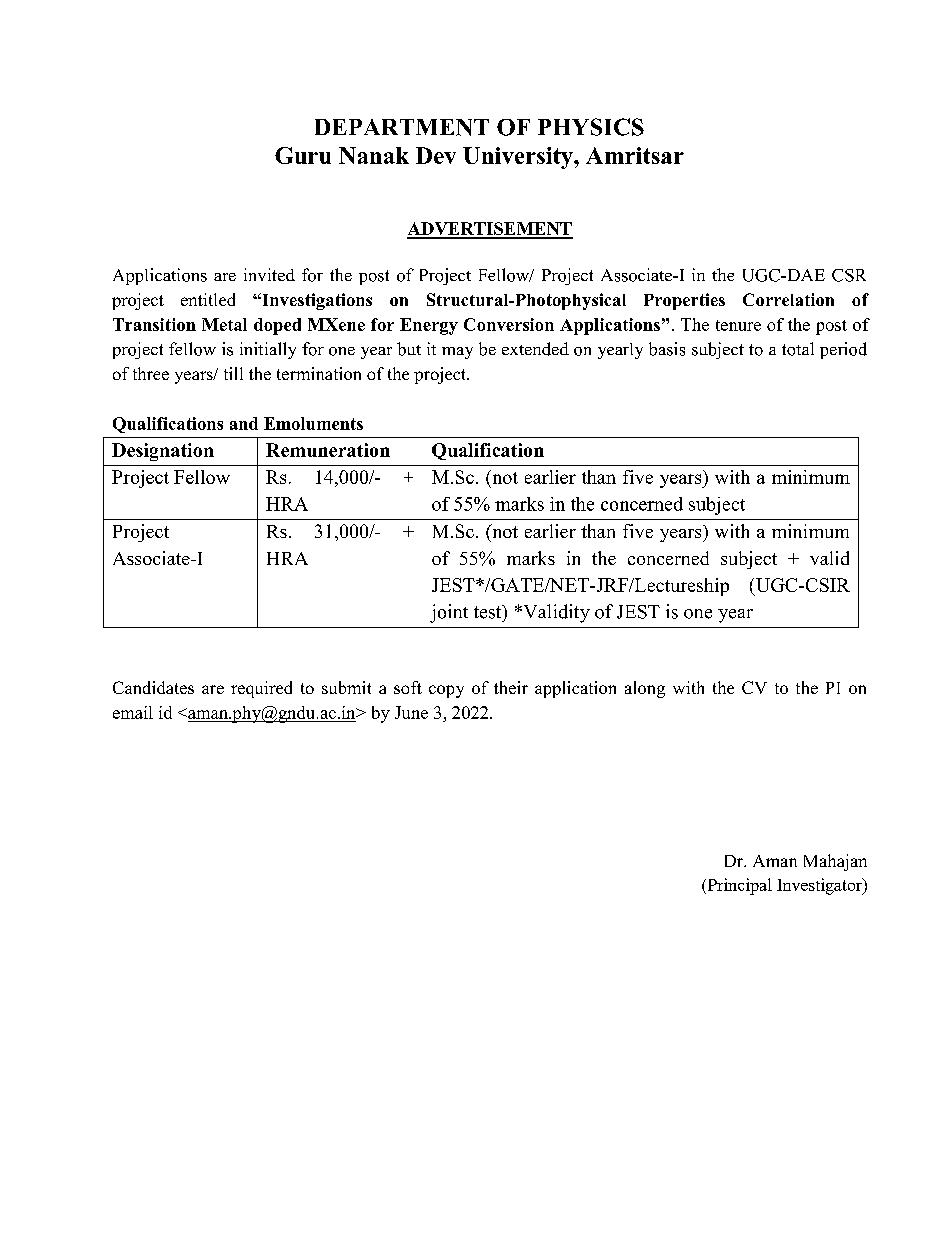 This screenshot has width=952, height=1233. Describe the element at coordinates (489, 612) in the screenshot. I see `test` at that location.
